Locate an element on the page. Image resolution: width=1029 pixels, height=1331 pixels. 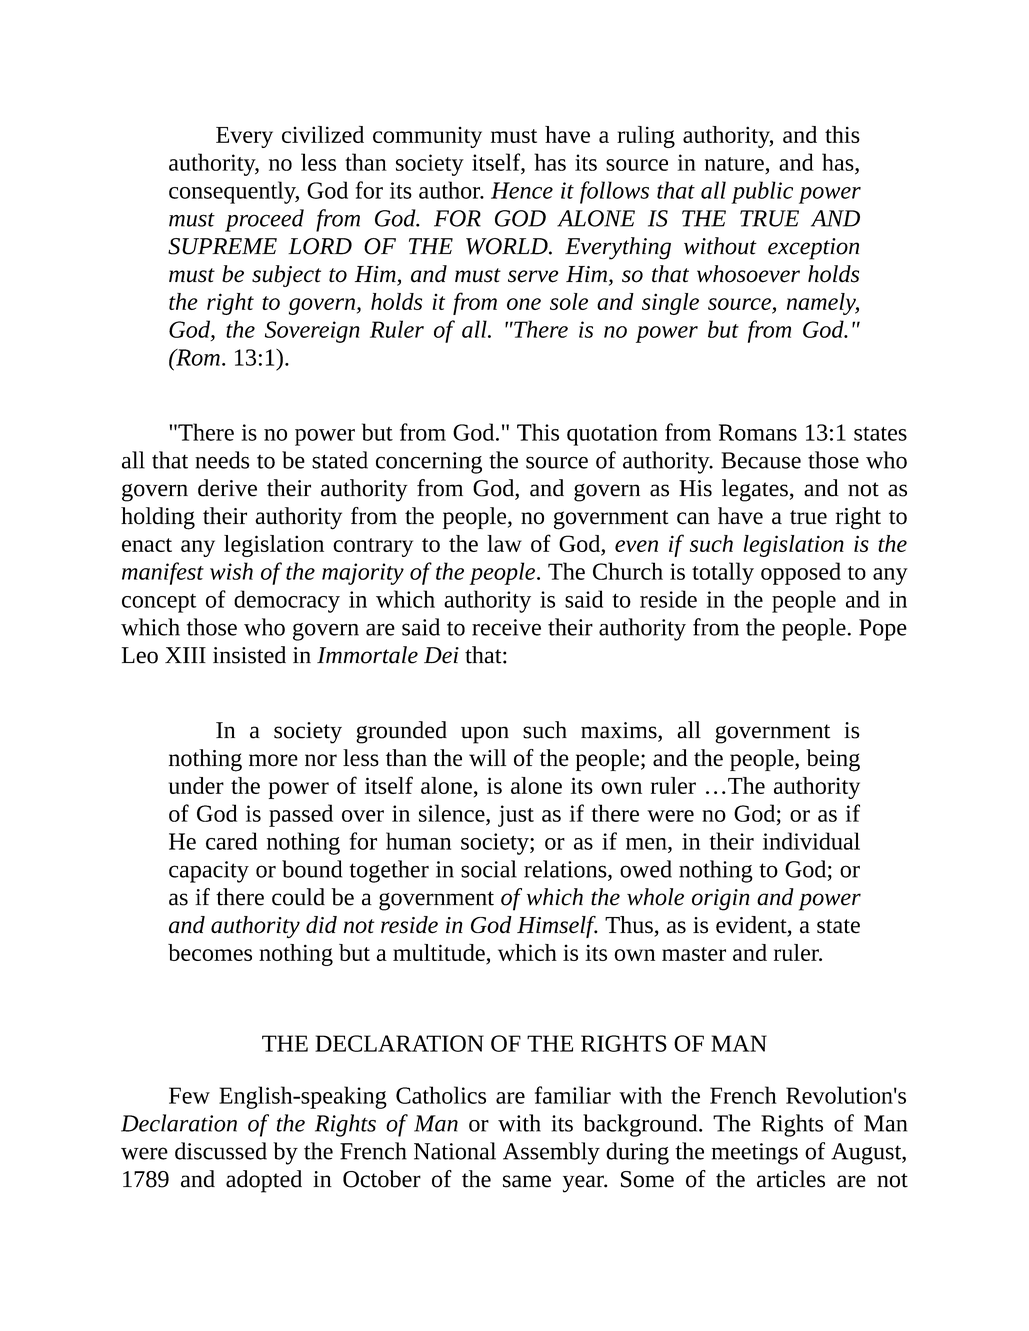
insisted is located at coordinates (249, 655).
